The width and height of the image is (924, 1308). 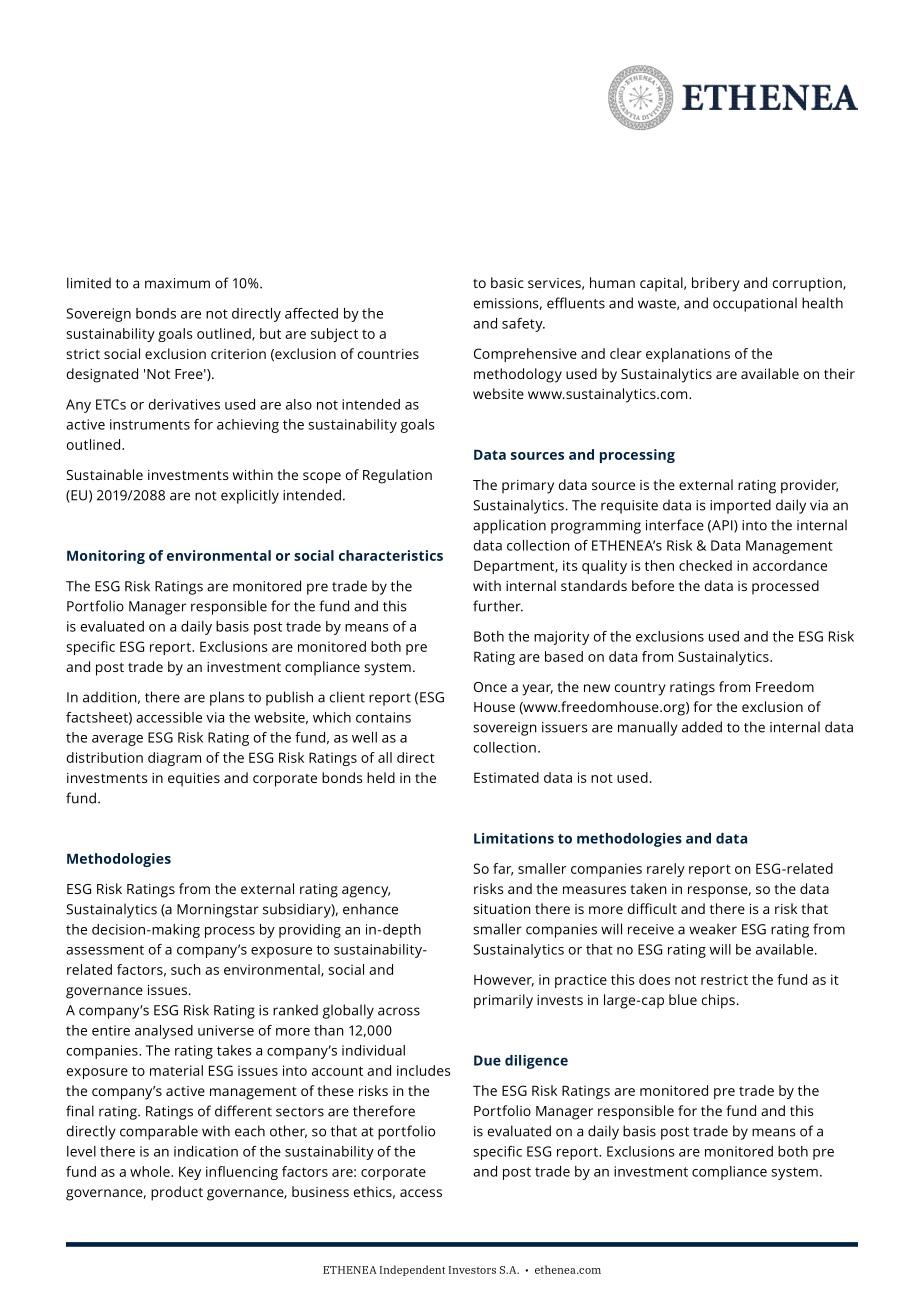 What do you see at coordinates (755, 304) in the image?
I see `occupational` at bounding box center [755, 304].
